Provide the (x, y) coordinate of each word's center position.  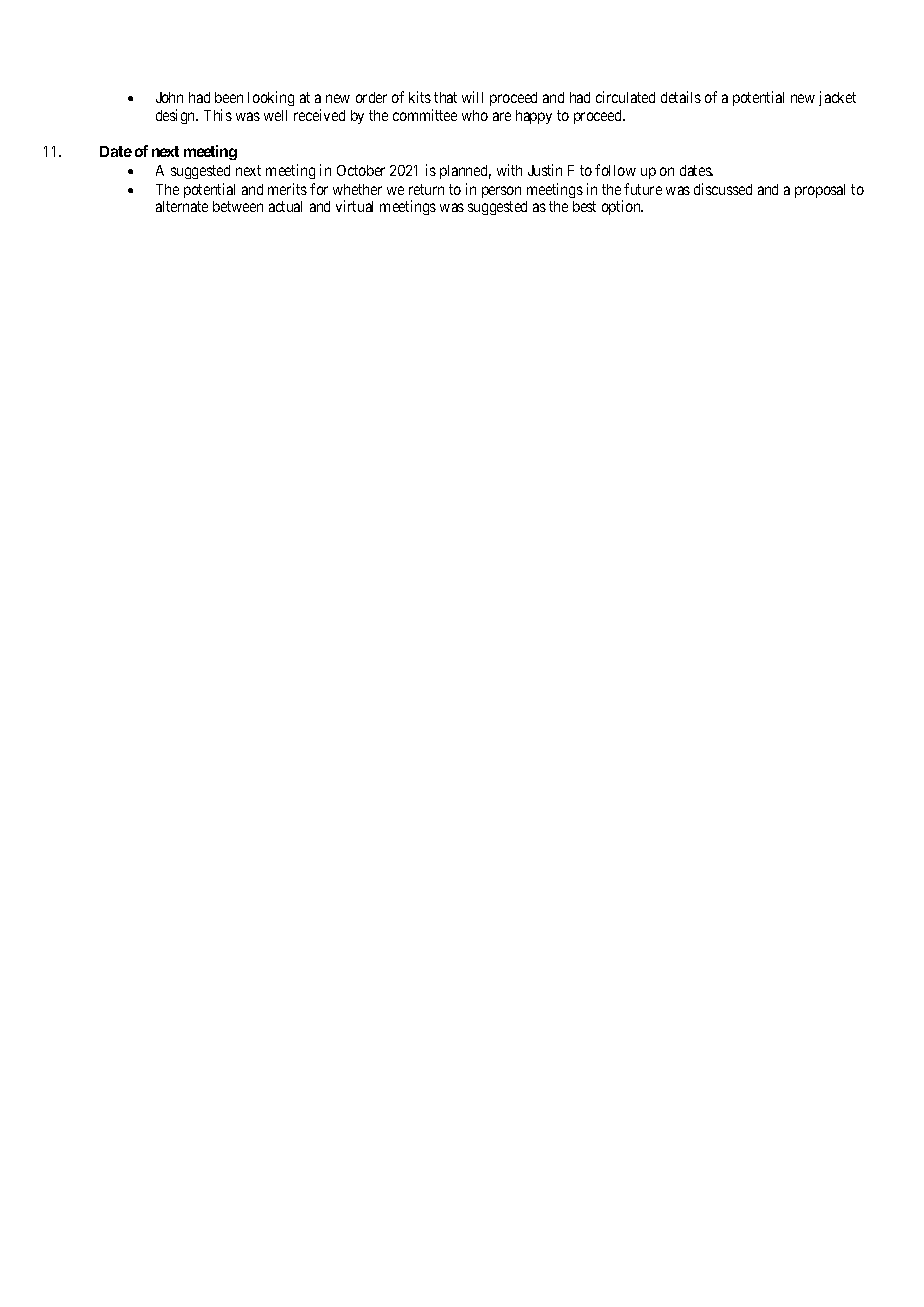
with (509, 170)
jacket (837, 98)
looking (271, 98)
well (275, 115)
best (584, 206)
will (472, 97)
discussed (723, 189)
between (238, 206)
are (502, 116)
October (361, 170)
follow (615, 170)
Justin (545, 170)
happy (534, 117)
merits (287, 189)
